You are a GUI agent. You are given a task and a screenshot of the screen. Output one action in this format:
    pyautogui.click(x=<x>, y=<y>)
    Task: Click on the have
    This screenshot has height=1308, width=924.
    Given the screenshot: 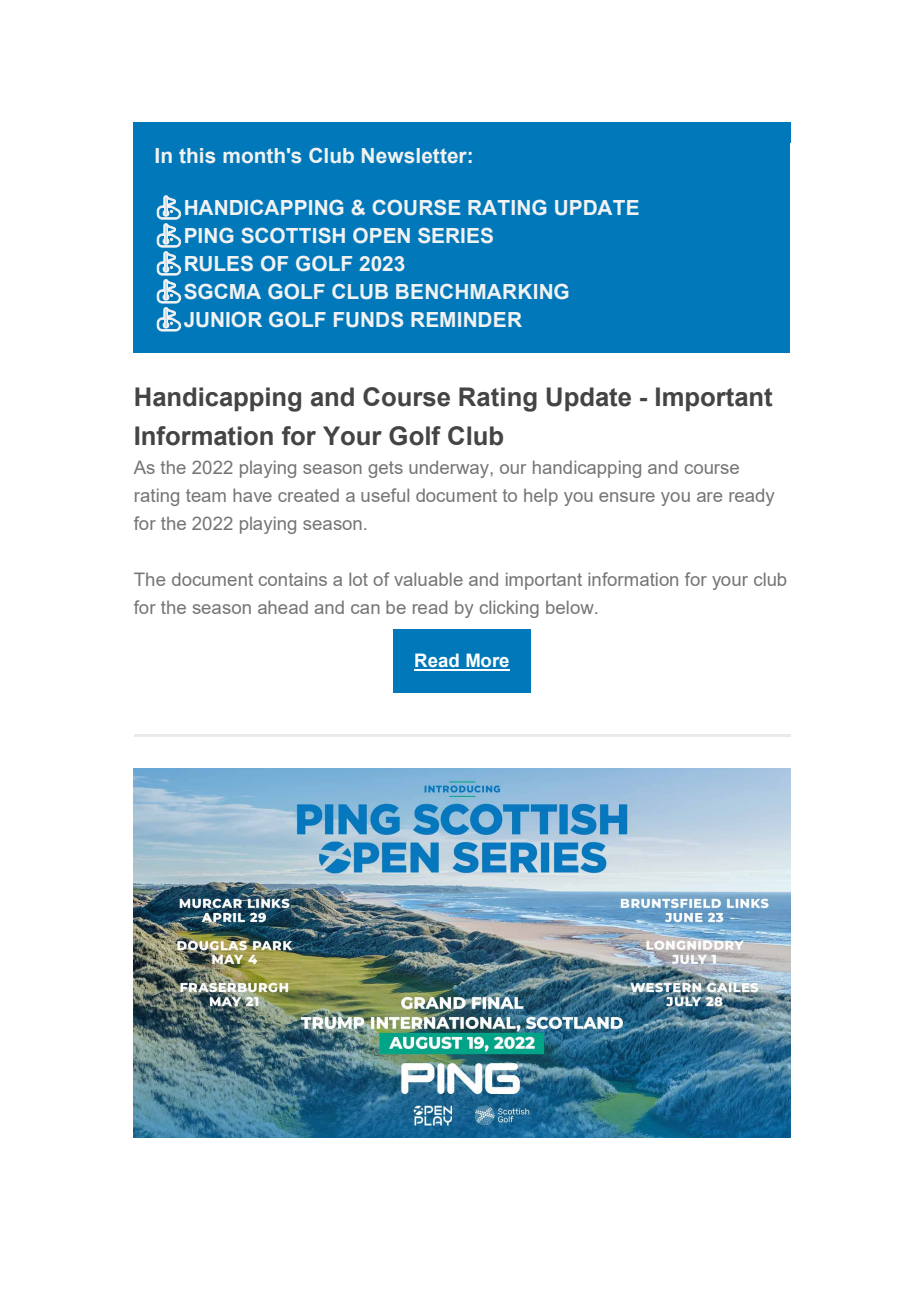 What is the action you would take?
    pyautogui.click(x=252, y=495)
